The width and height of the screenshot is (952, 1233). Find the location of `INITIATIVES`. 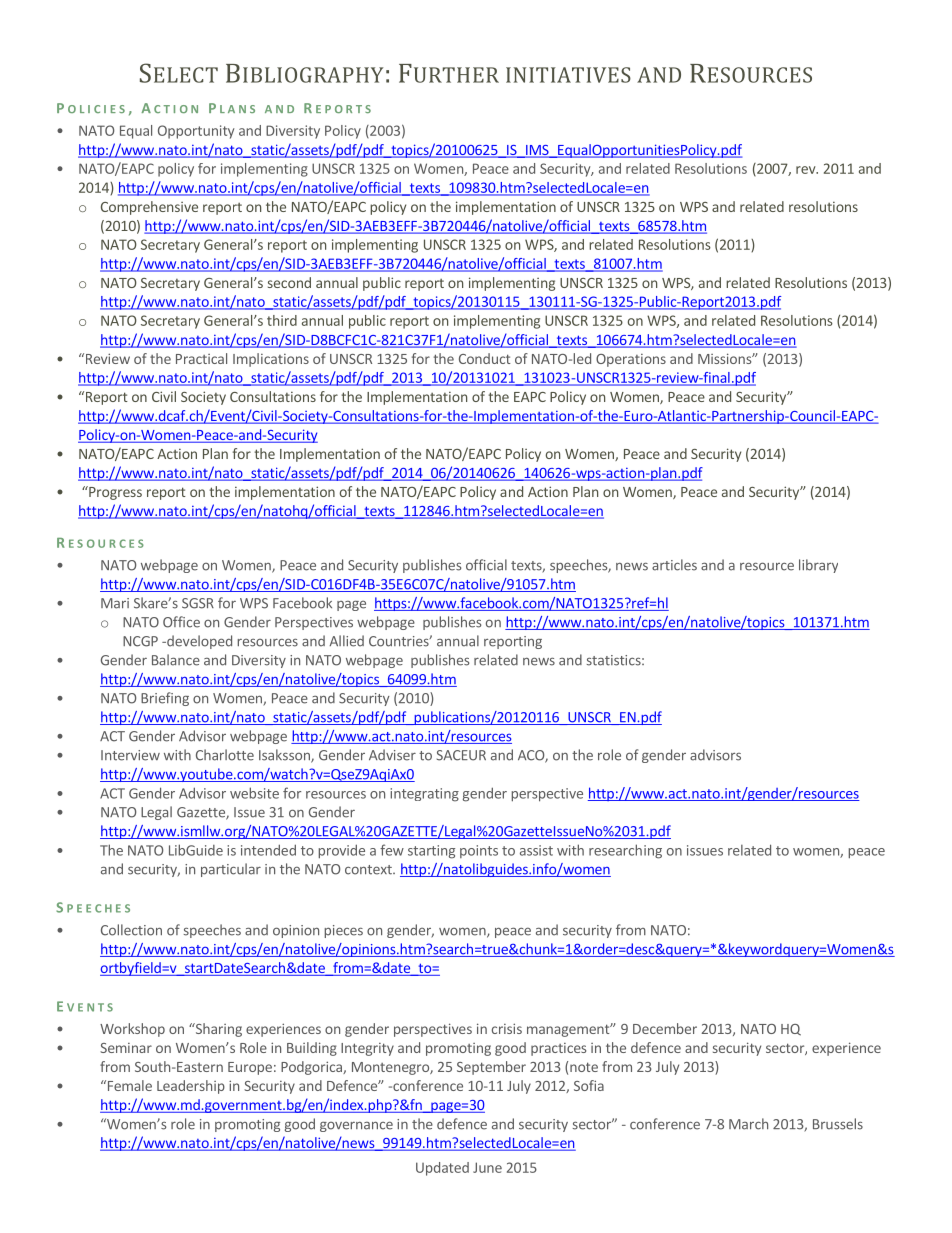

INITIATIVES is located at coordinates (568, 75).
